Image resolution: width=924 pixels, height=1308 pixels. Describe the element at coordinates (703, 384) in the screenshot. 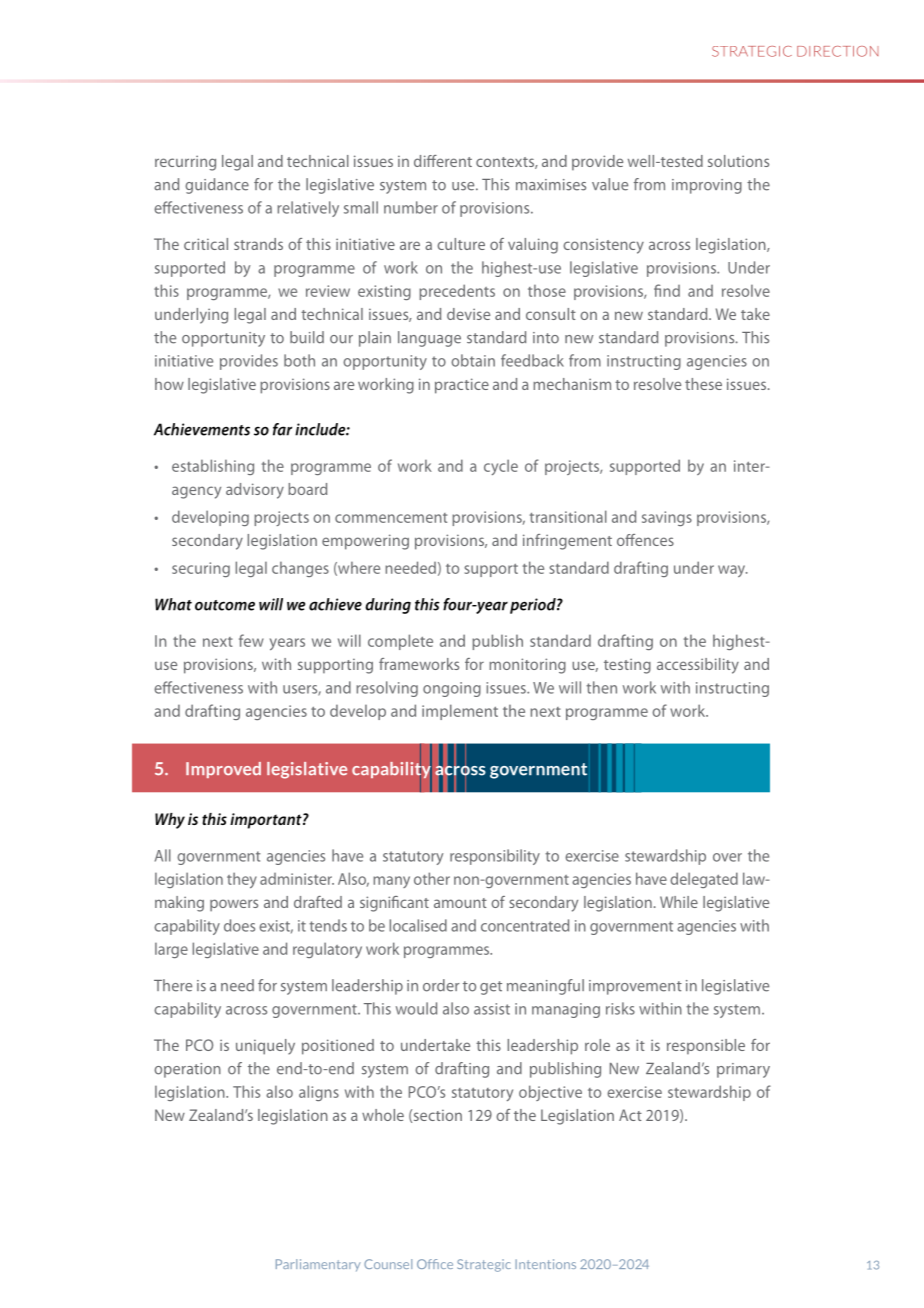

I see `these` at that location.
